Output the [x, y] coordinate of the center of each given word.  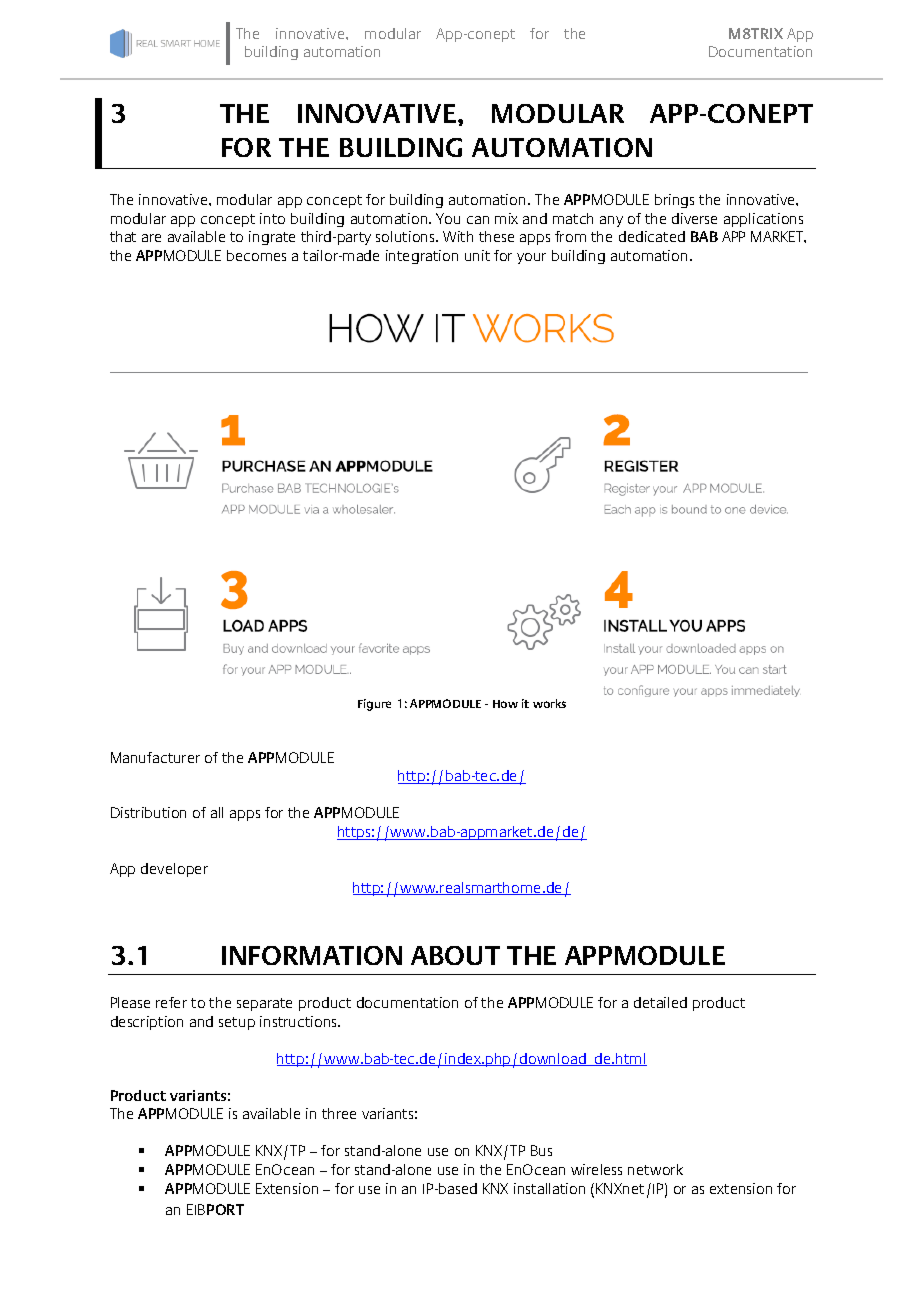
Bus [541, 1150]
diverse [694, 218]
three [339, 1113]
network [655, 1169]
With [458, 236]
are [151, 238]
